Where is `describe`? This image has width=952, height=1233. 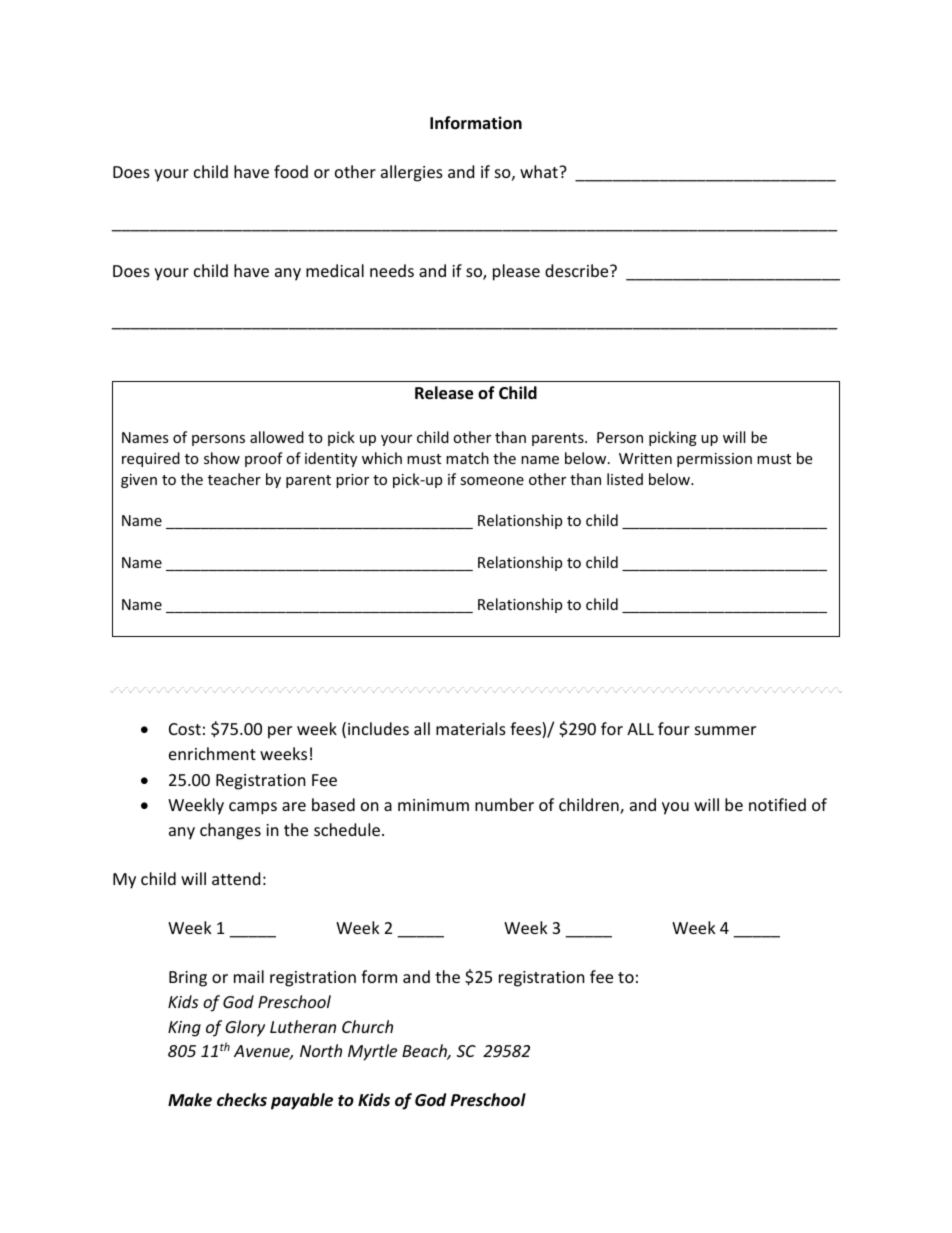 describe is located at coordinates (578, 270).
